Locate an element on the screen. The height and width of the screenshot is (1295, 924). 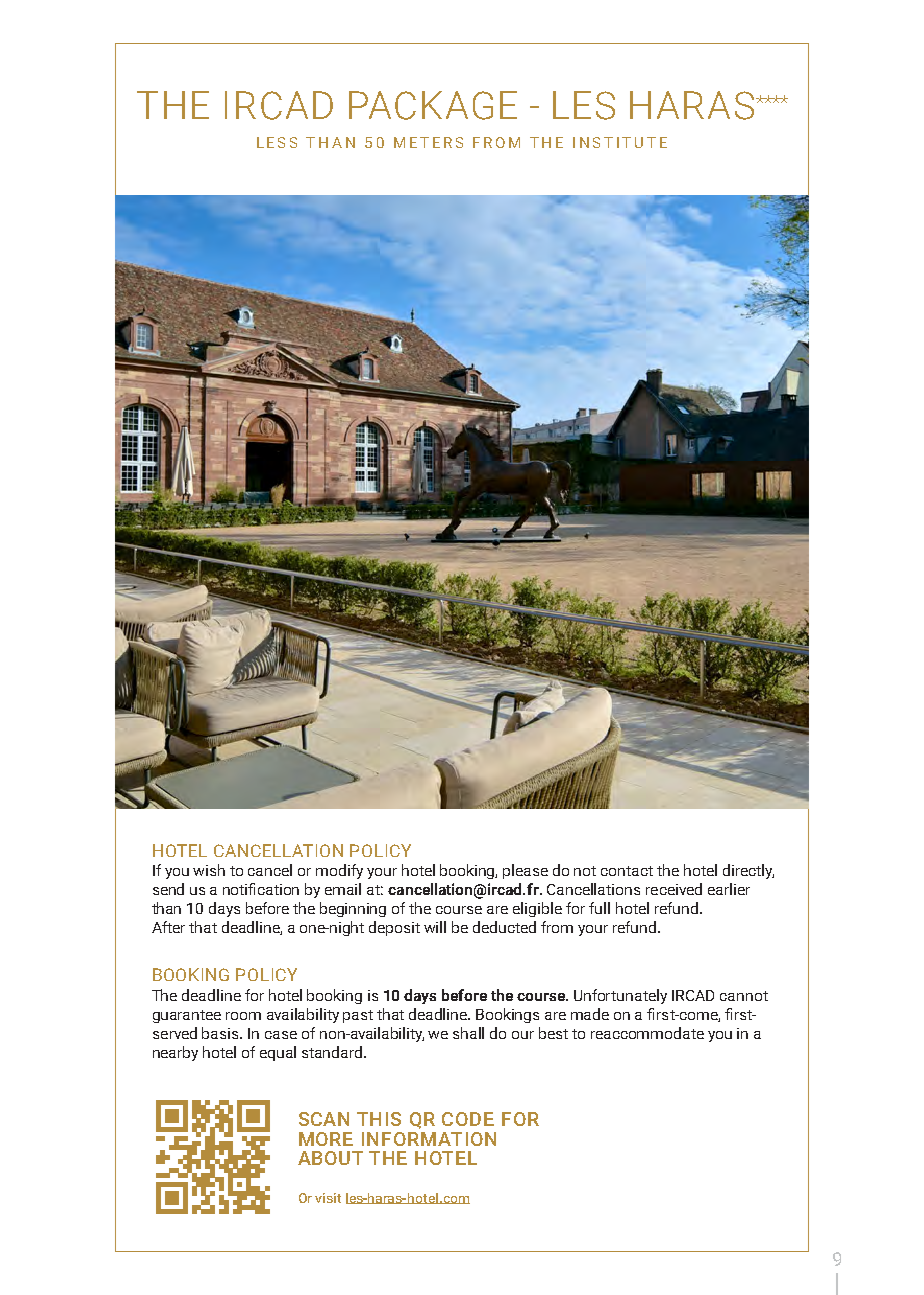
notification is located at coordinates (261, 889).
